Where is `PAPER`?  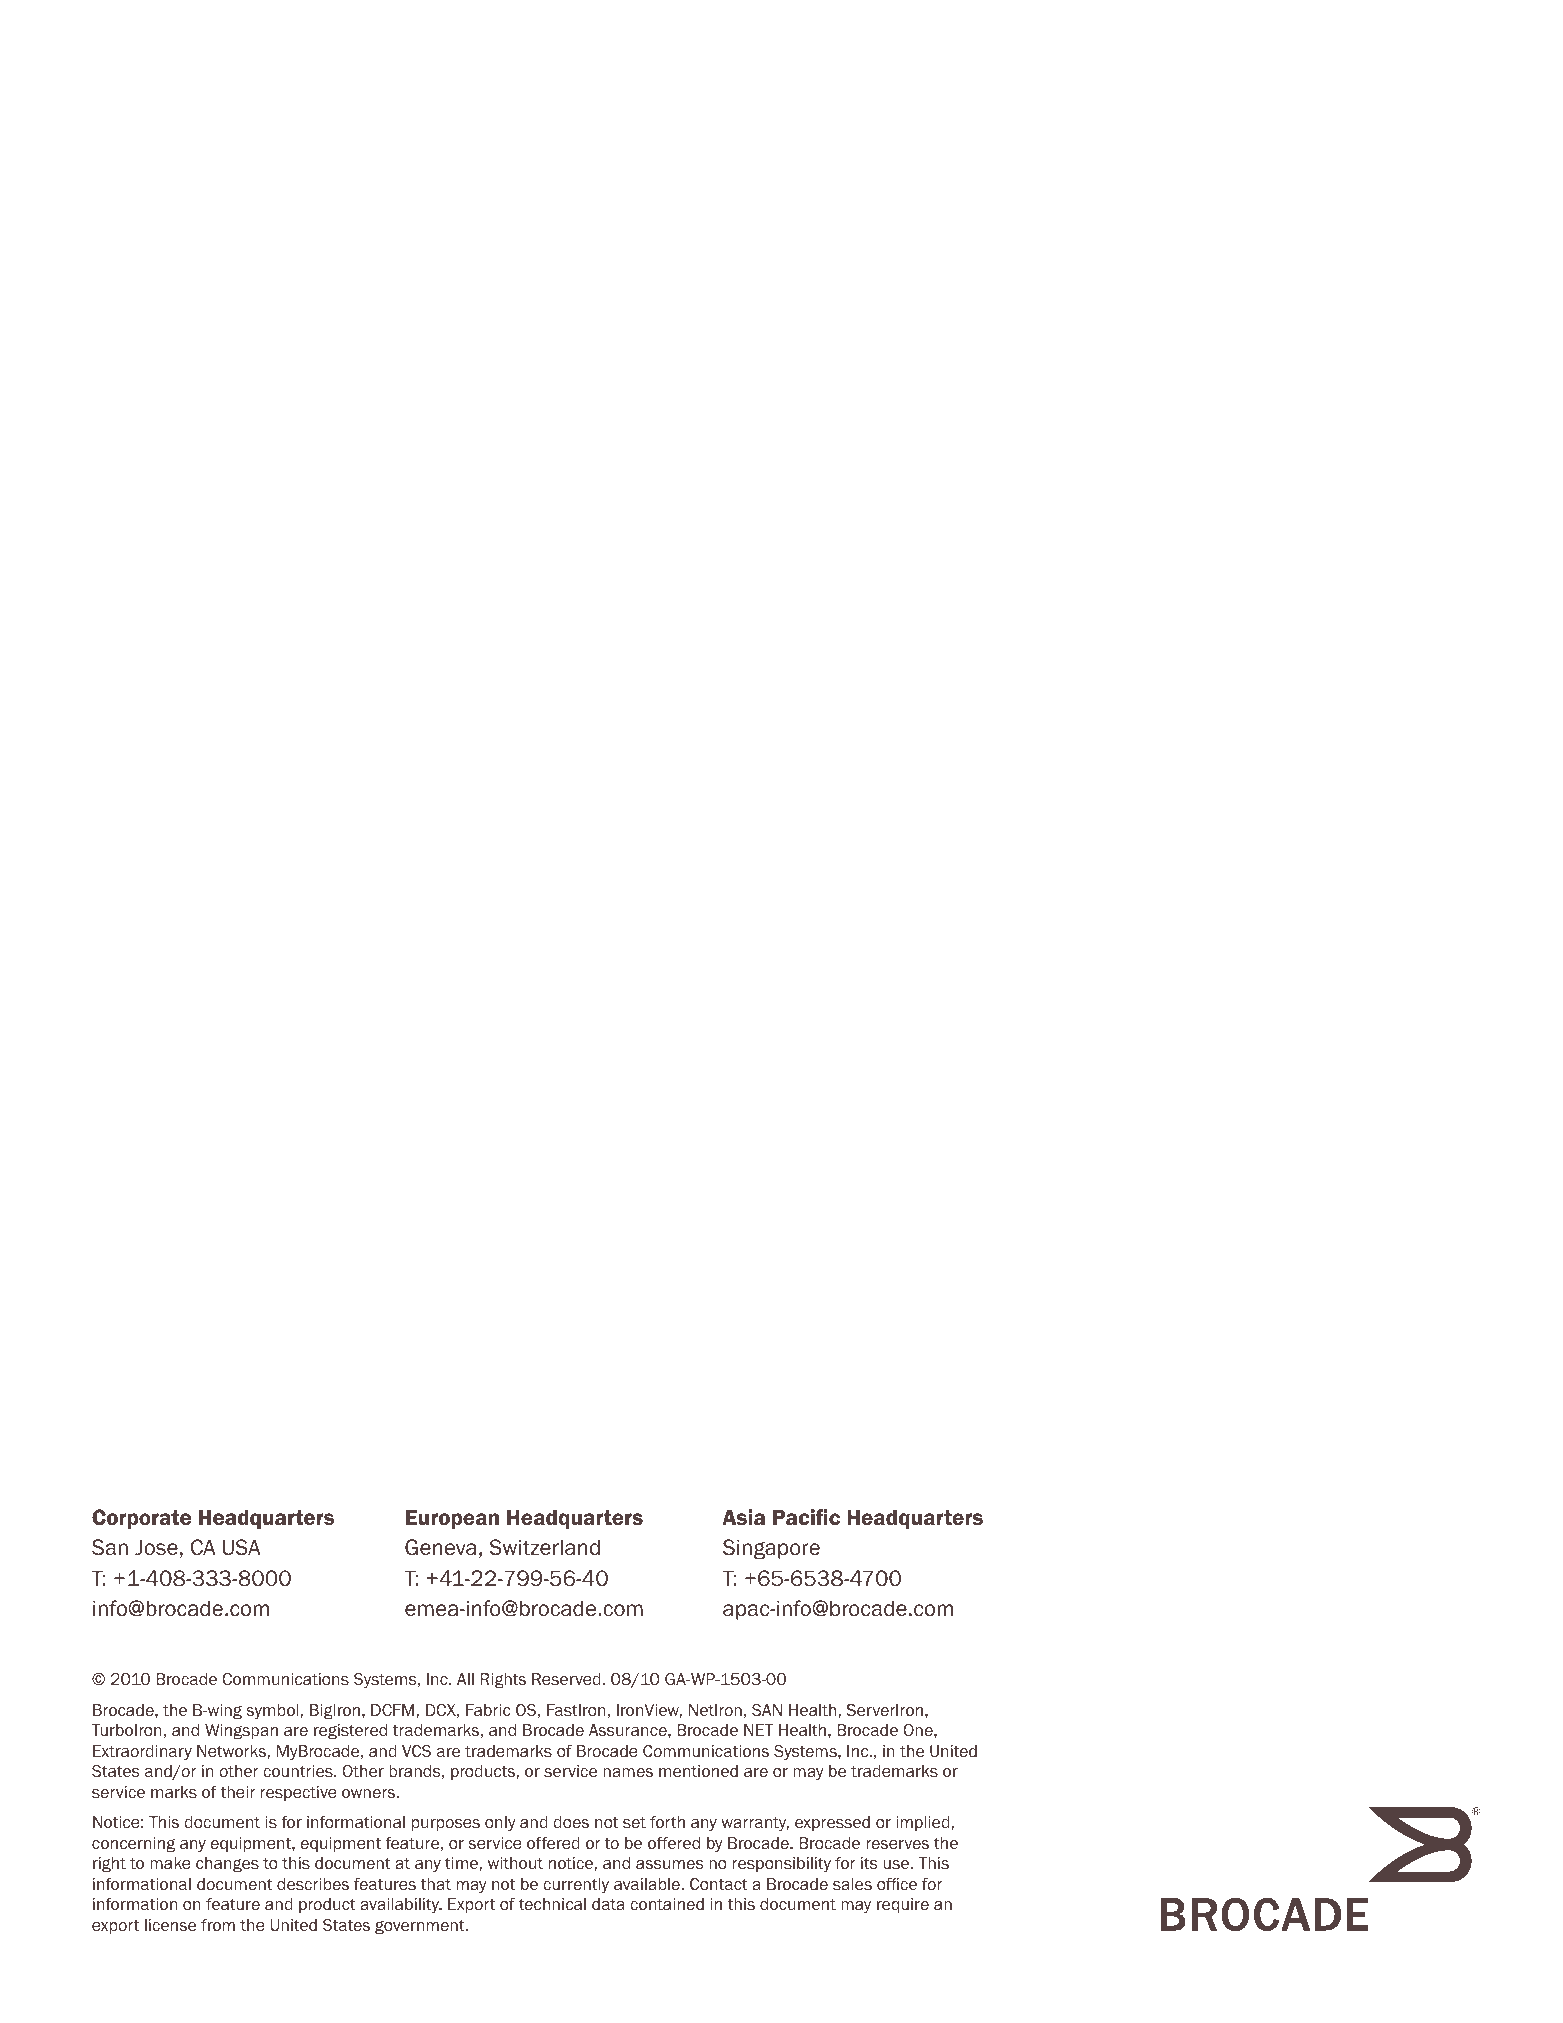 PAPER is located at coordinates (215, 48).
